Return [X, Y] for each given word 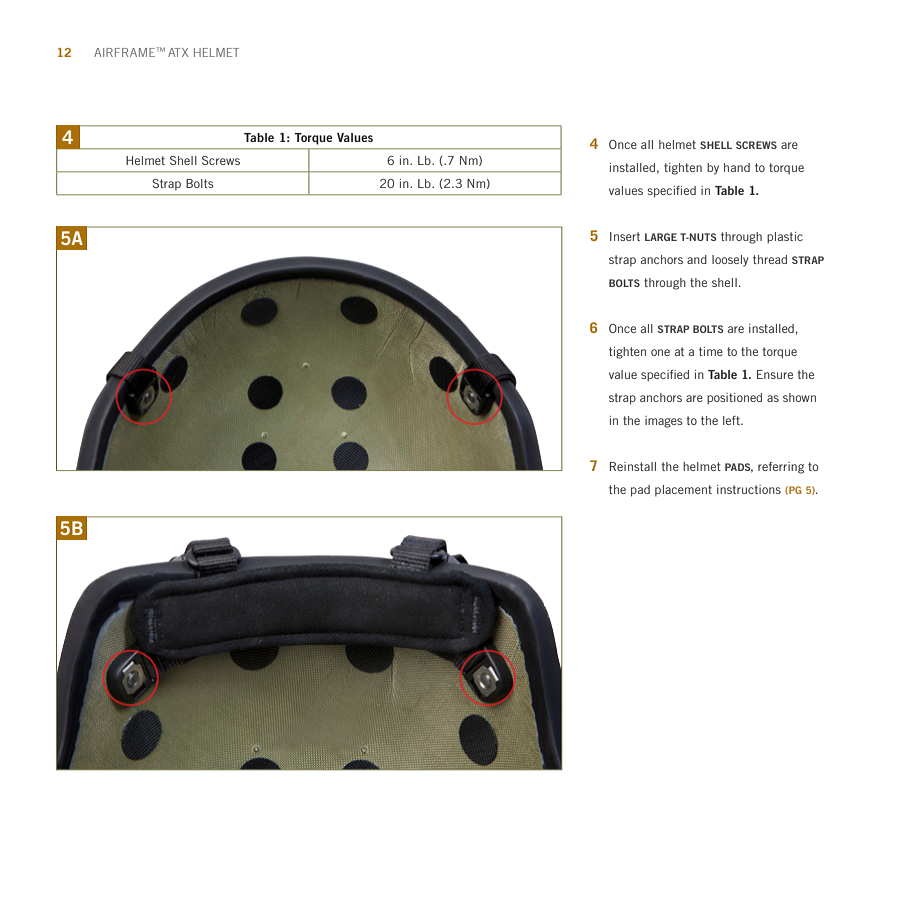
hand [737, 167]
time [711, 351]
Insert [625, 236]
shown [799, 397]
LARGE [661, 237]
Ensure [775, 374]
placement [683, 491]
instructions [749, 489]
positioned [734, 399]
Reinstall [633, 466]
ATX [178, 52]
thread [770, 259]
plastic [785, 238]
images [664, 422]
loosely [730, 261]
